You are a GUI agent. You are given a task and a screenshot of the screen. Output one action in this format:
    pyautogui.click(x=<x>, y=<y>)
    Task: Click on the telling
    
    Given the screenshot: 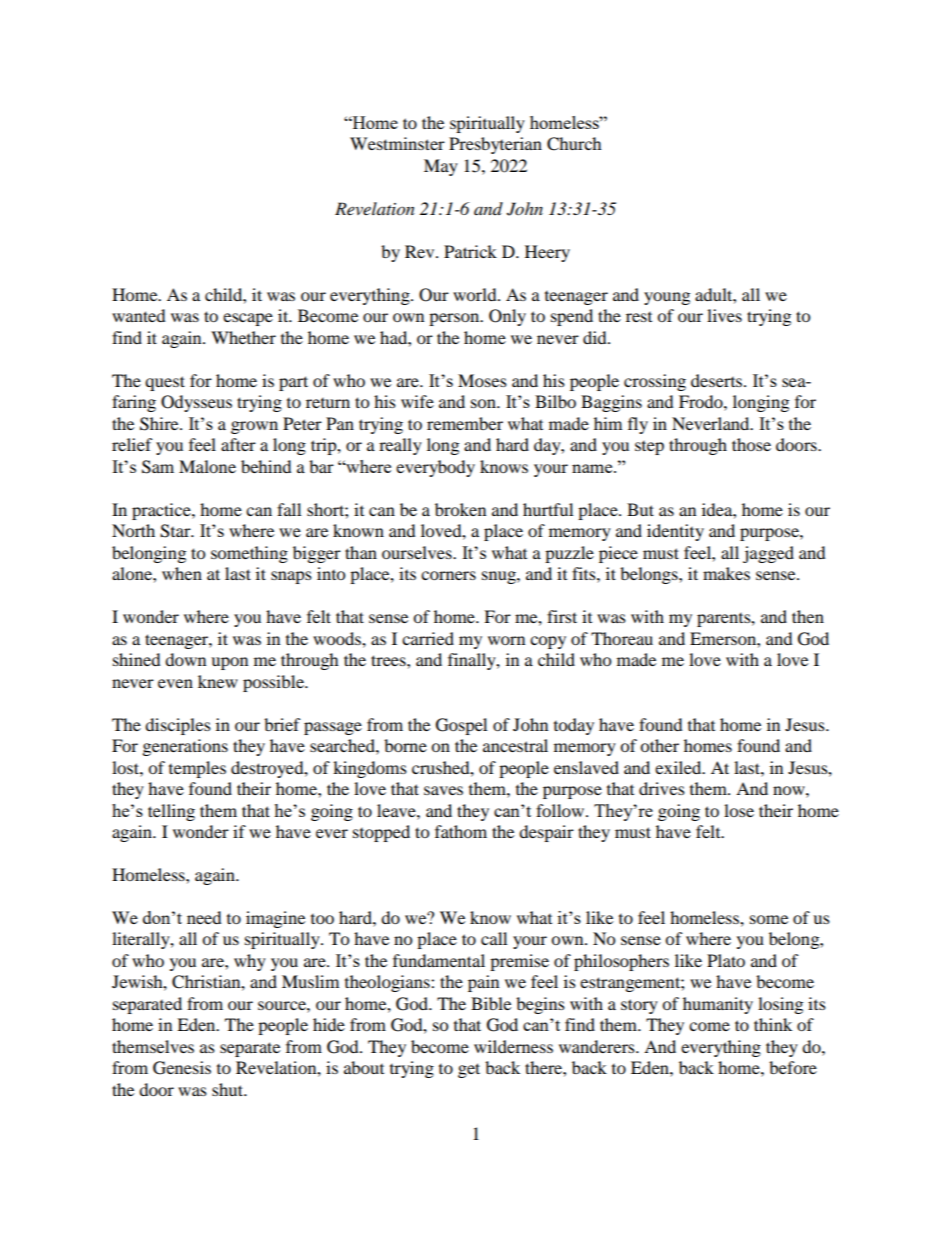 What is the action you would take?
    pyautogui.click(x=171, y=812)
